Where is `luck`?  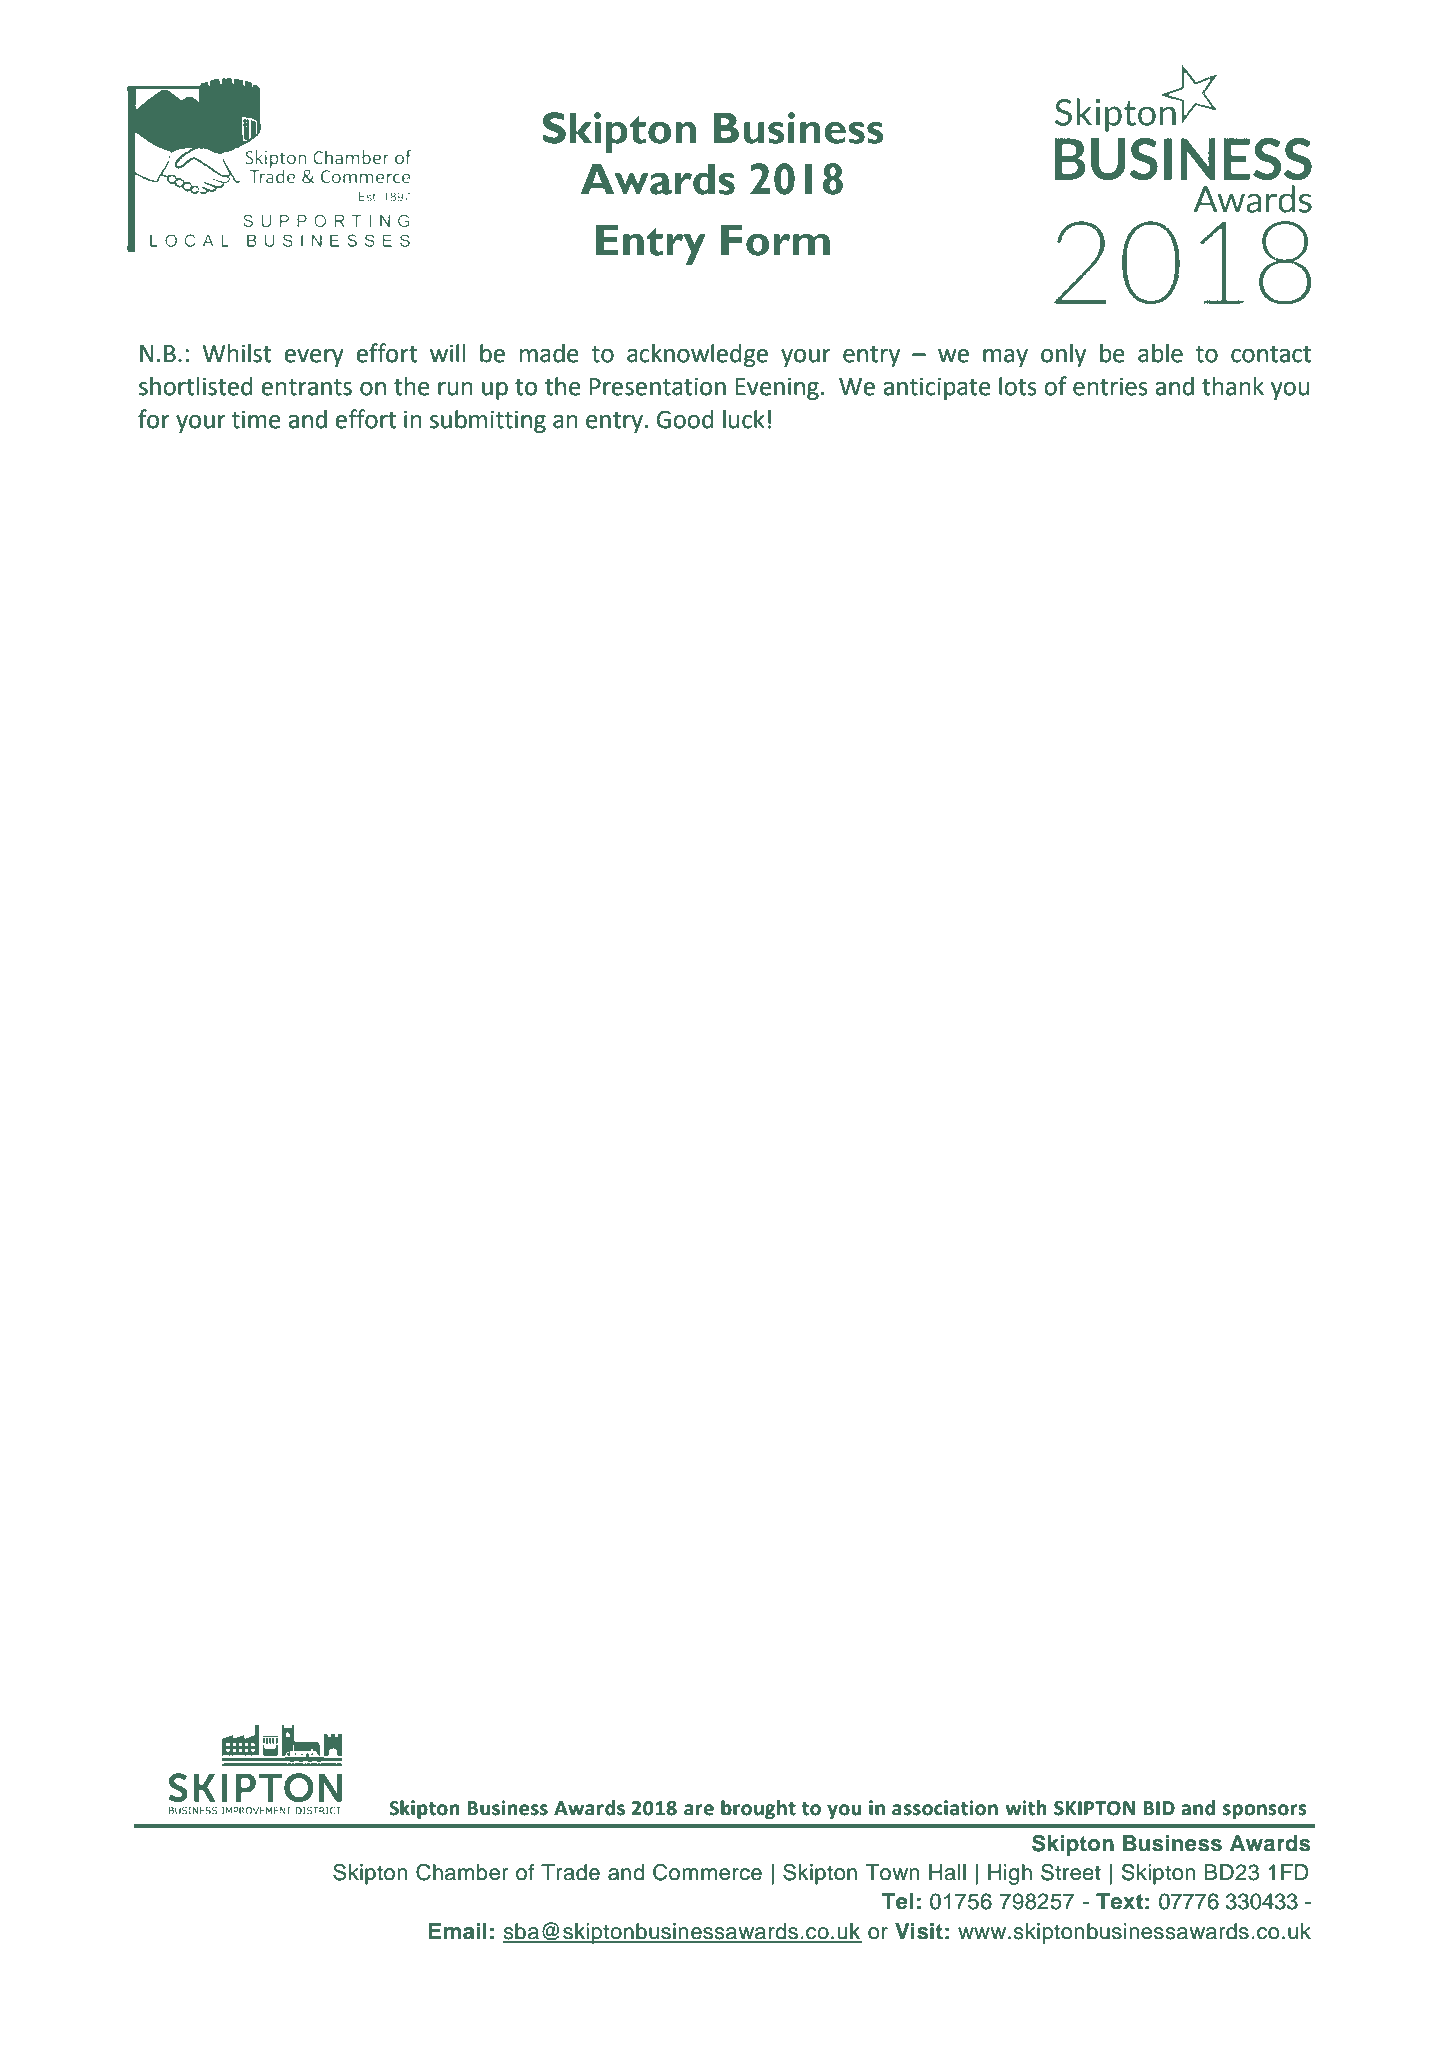
luck is located at coordinates (744, 419).
